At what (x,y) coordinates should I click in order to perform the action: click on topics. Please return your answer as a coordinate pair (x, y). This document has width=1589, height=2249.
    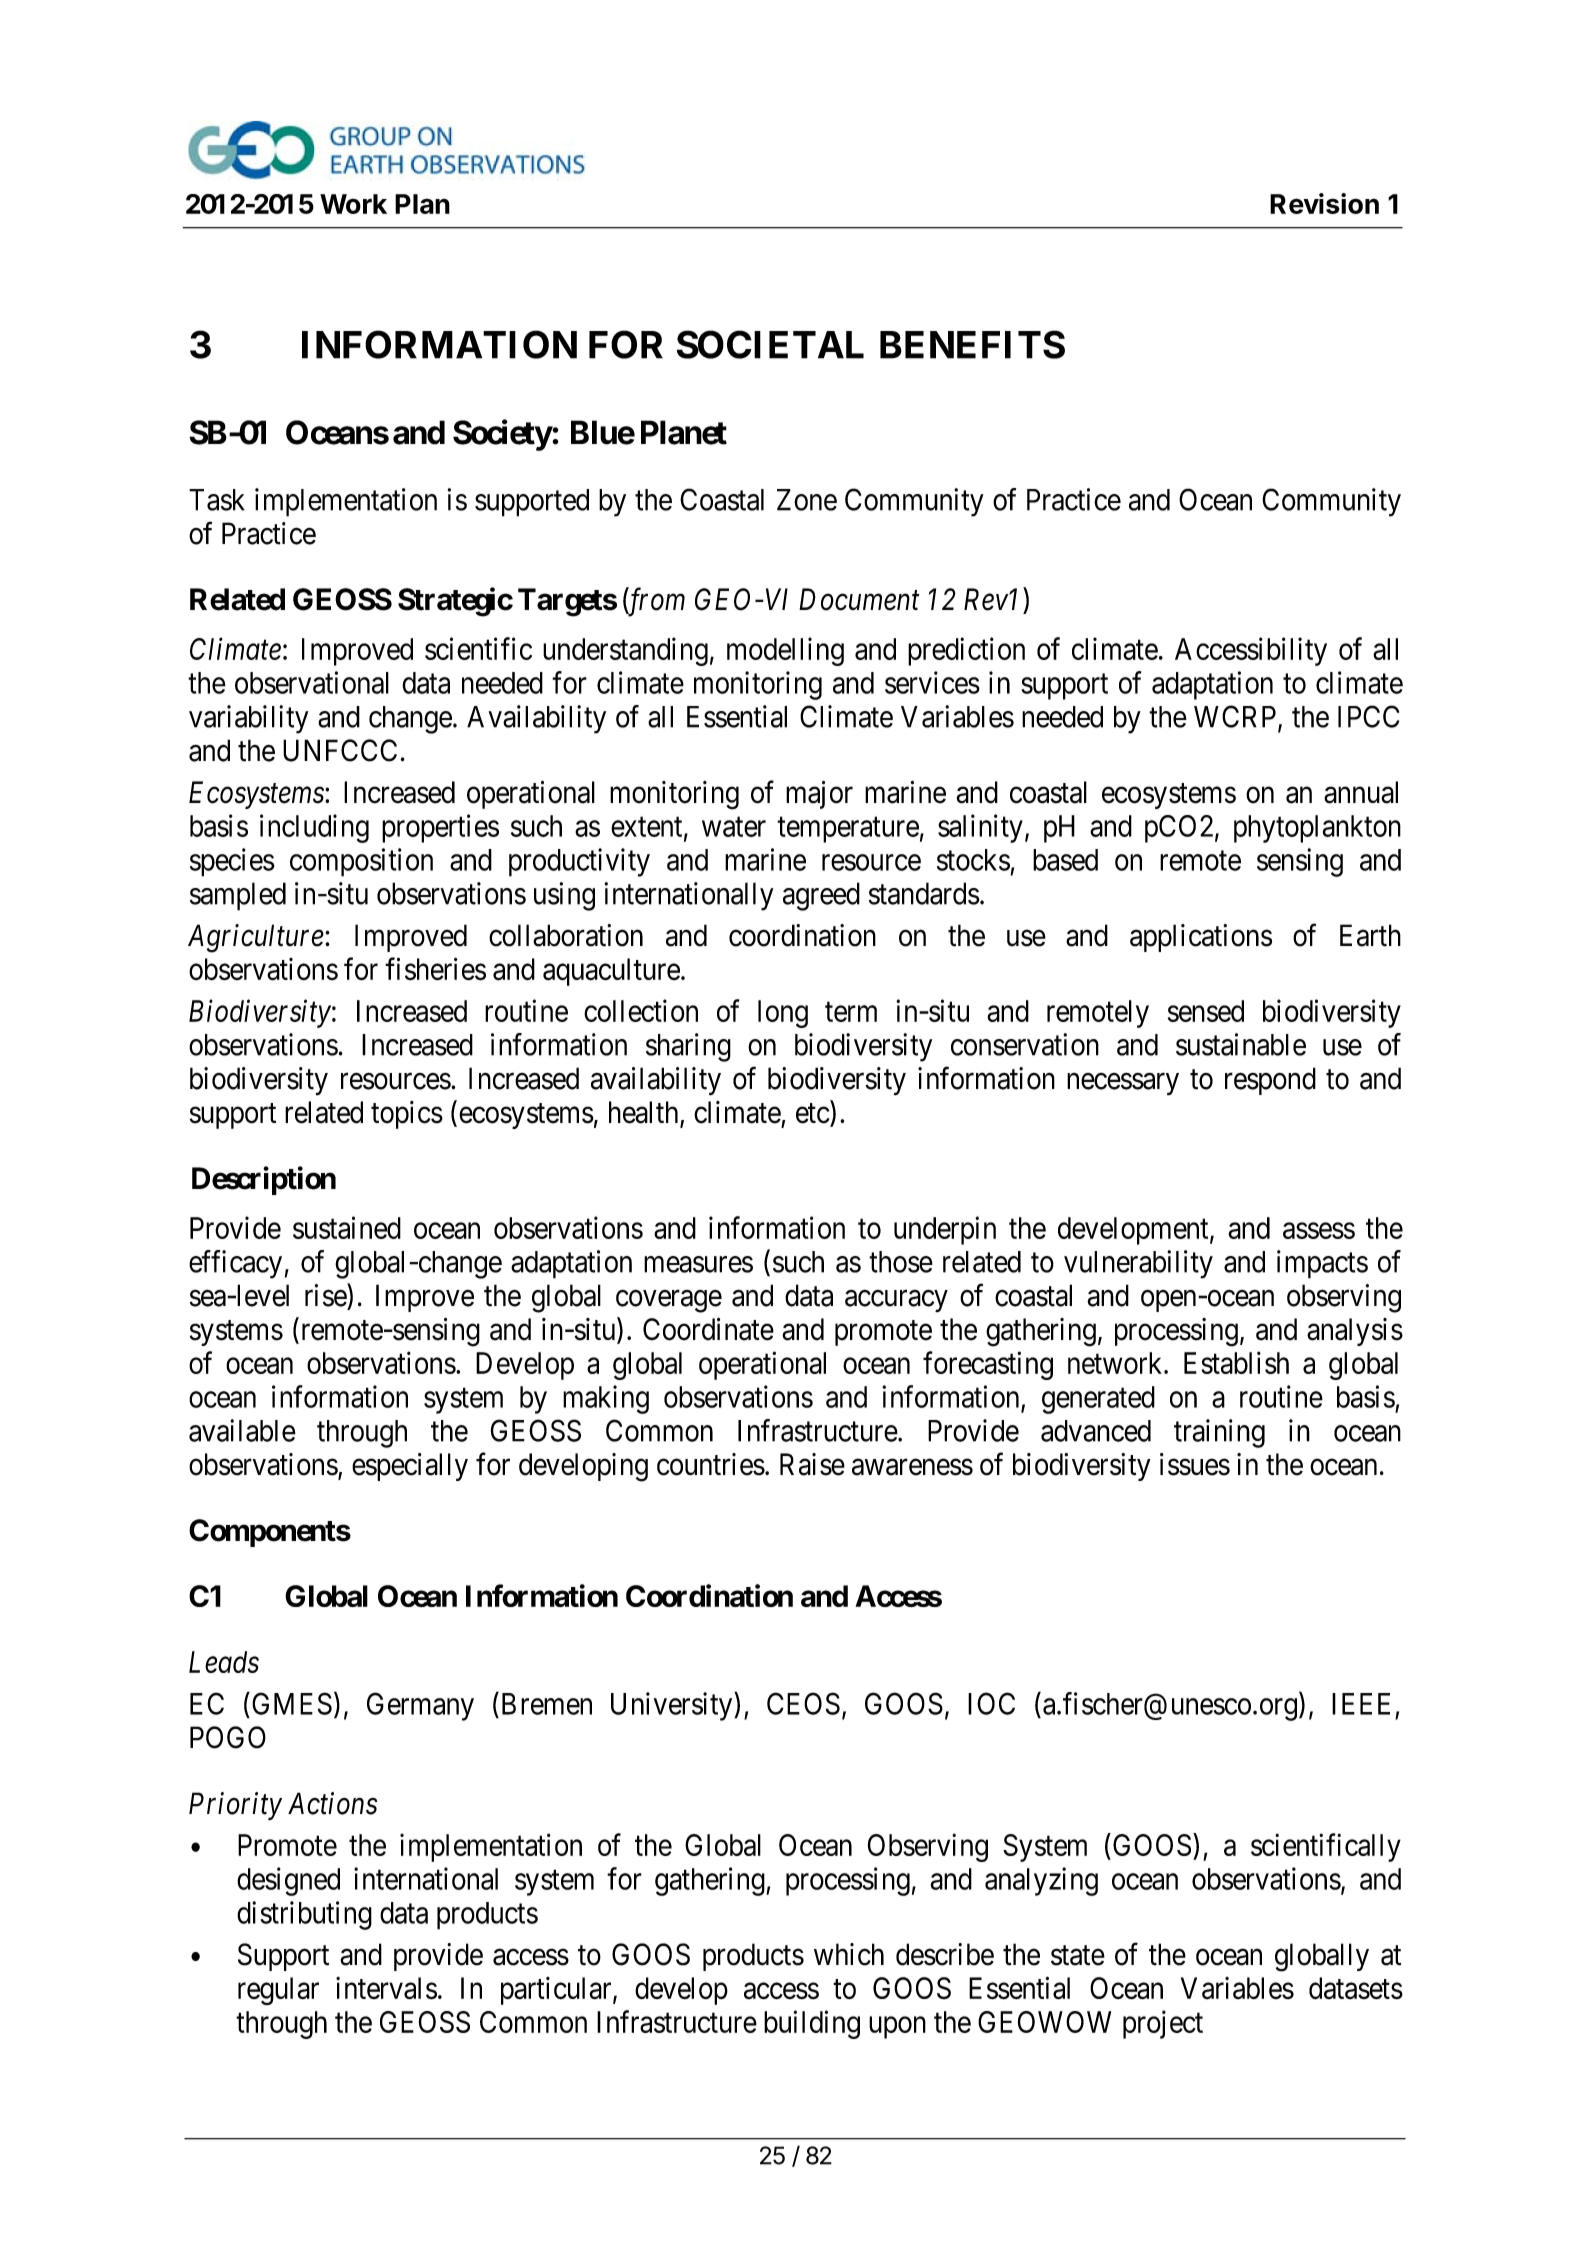
    Looking at the image, I should click on (407, 1115).
